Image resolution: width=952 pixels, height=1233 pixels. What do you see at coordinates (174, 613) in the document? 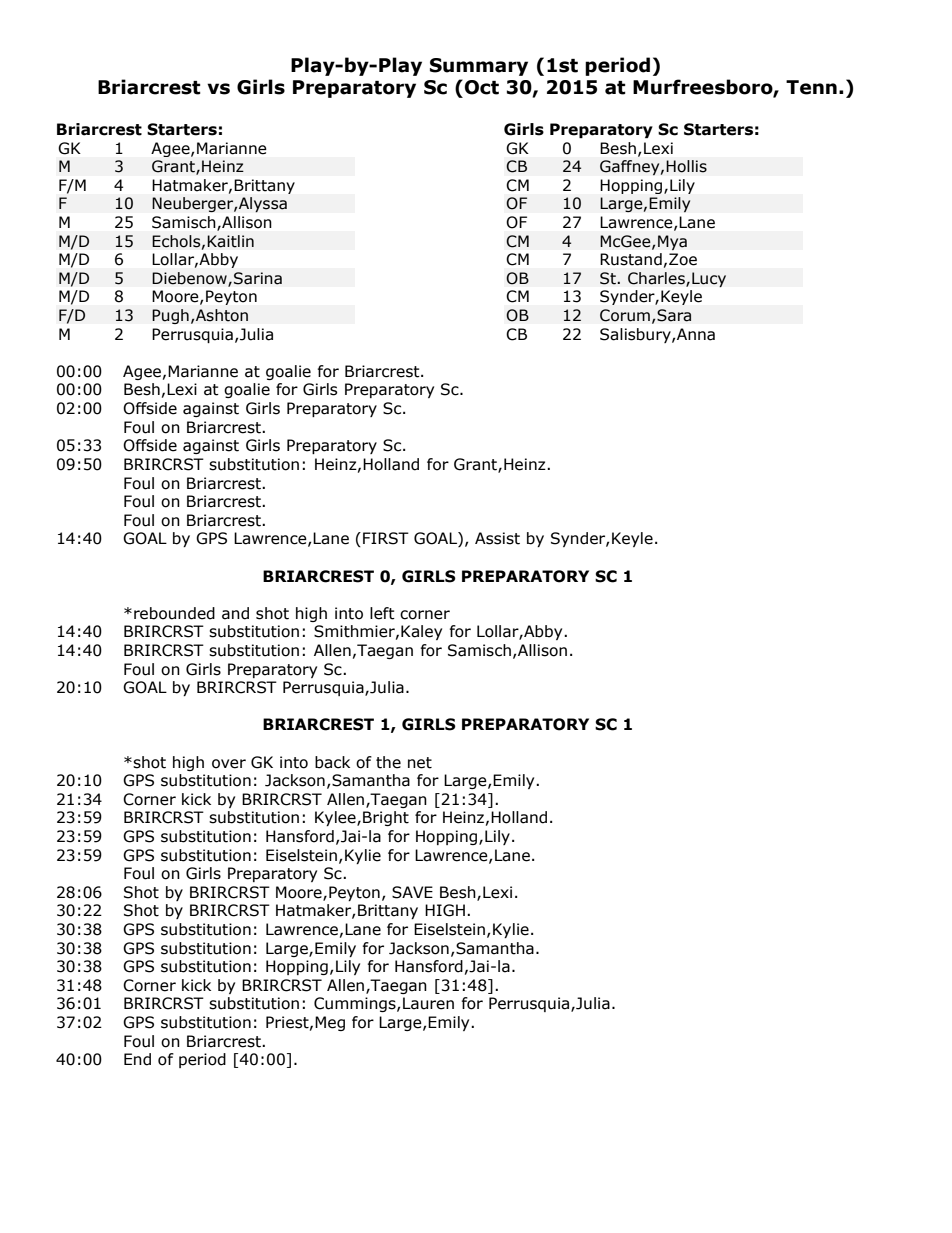
I see `rebounded` at bounding box center [174, 613].
